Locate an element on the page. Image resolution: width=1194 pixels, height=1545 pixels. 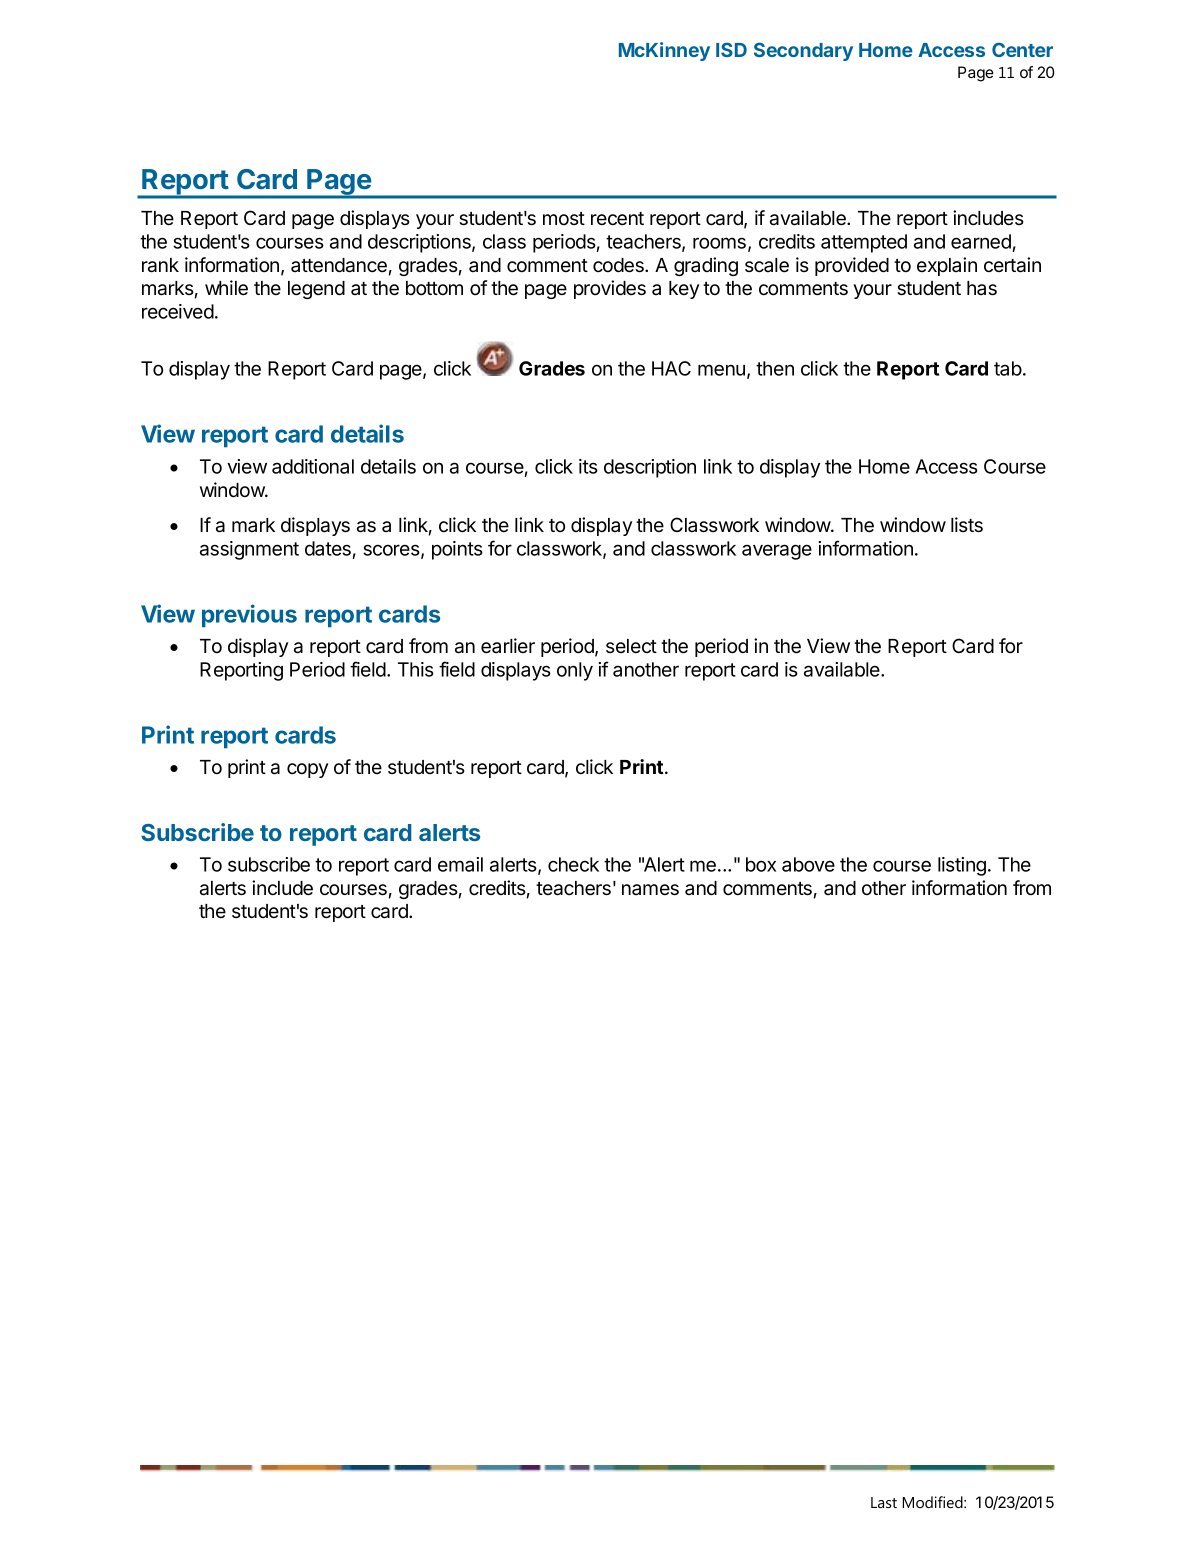
listing is located at coordinates (962, 866).
